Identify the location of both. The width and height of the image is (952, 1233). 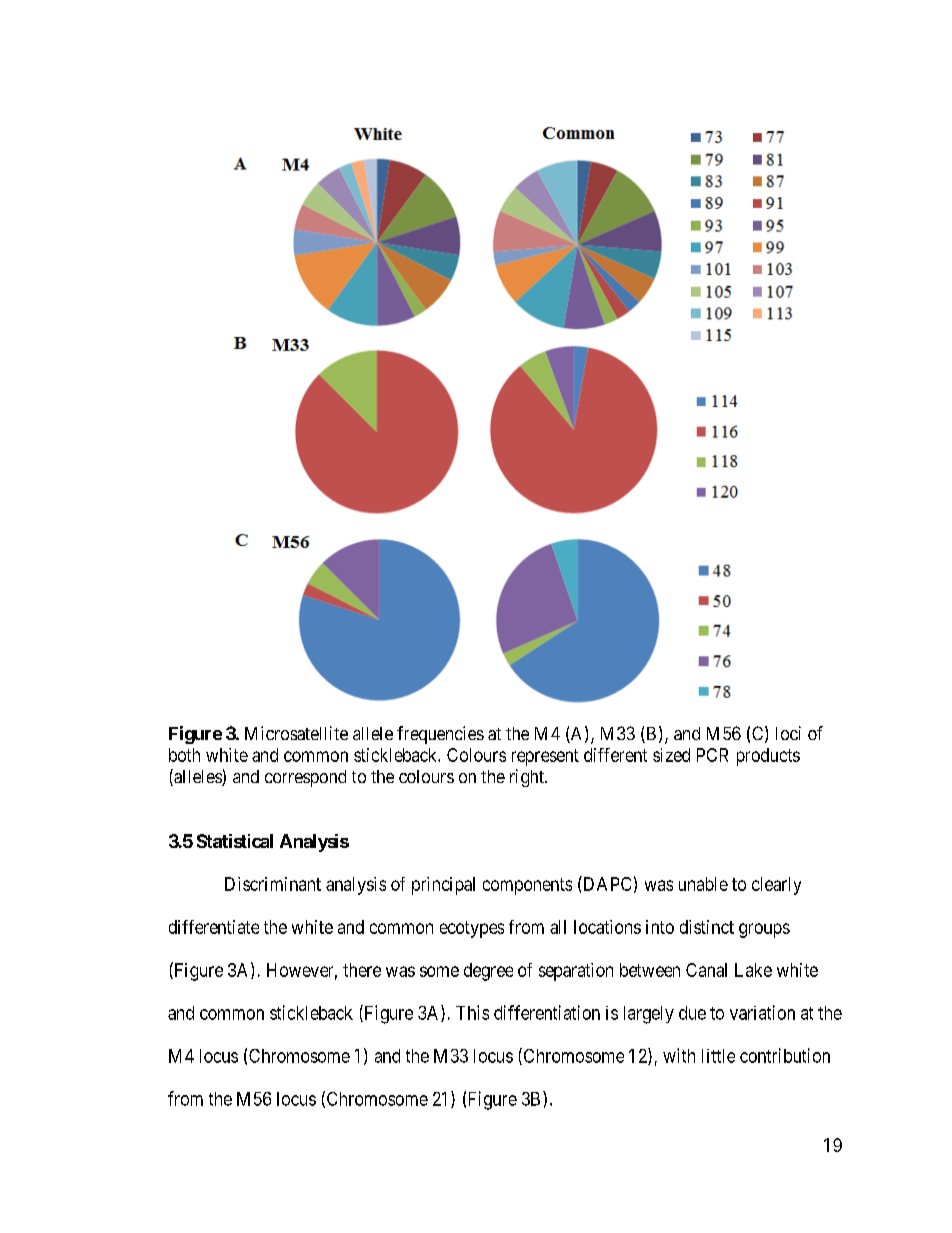
(184, 755).
